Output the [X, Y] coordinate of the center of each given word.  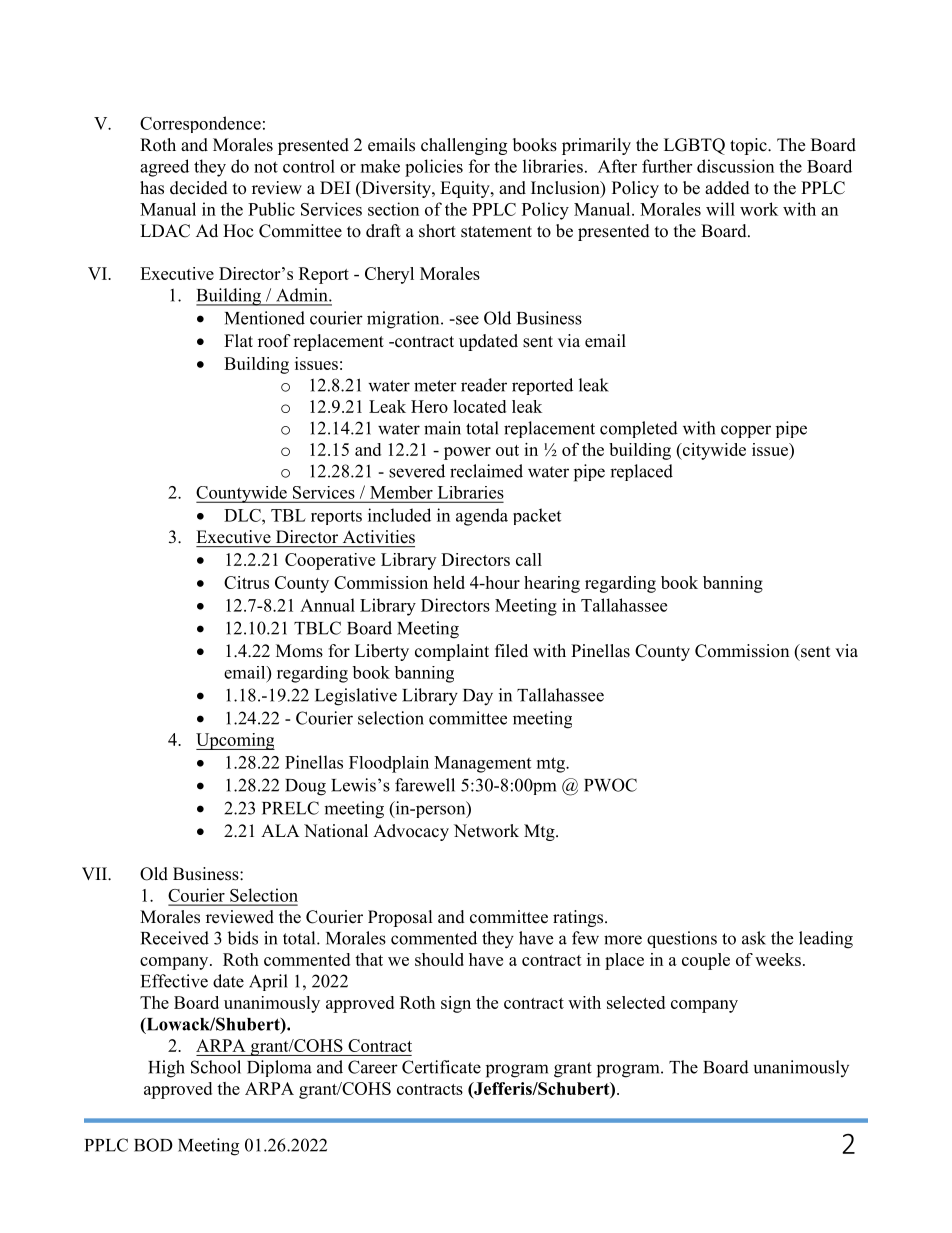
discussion [735, 166]
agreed [164, 168]
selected [636, 1002]
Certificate [441, 1067]
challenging [464, 146]
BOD [153, 1145]
